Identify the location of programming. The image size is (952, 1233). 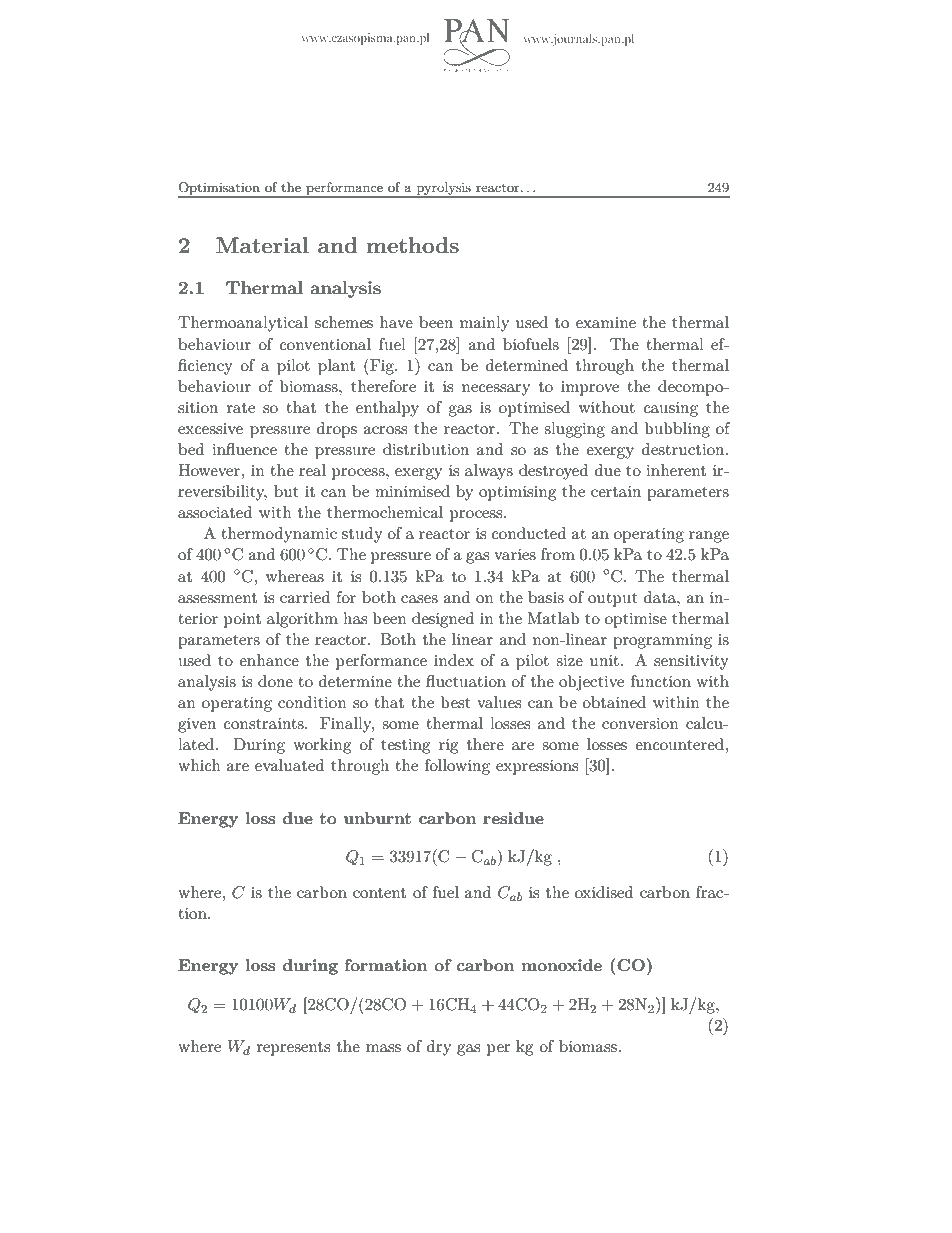
(662, 641).
